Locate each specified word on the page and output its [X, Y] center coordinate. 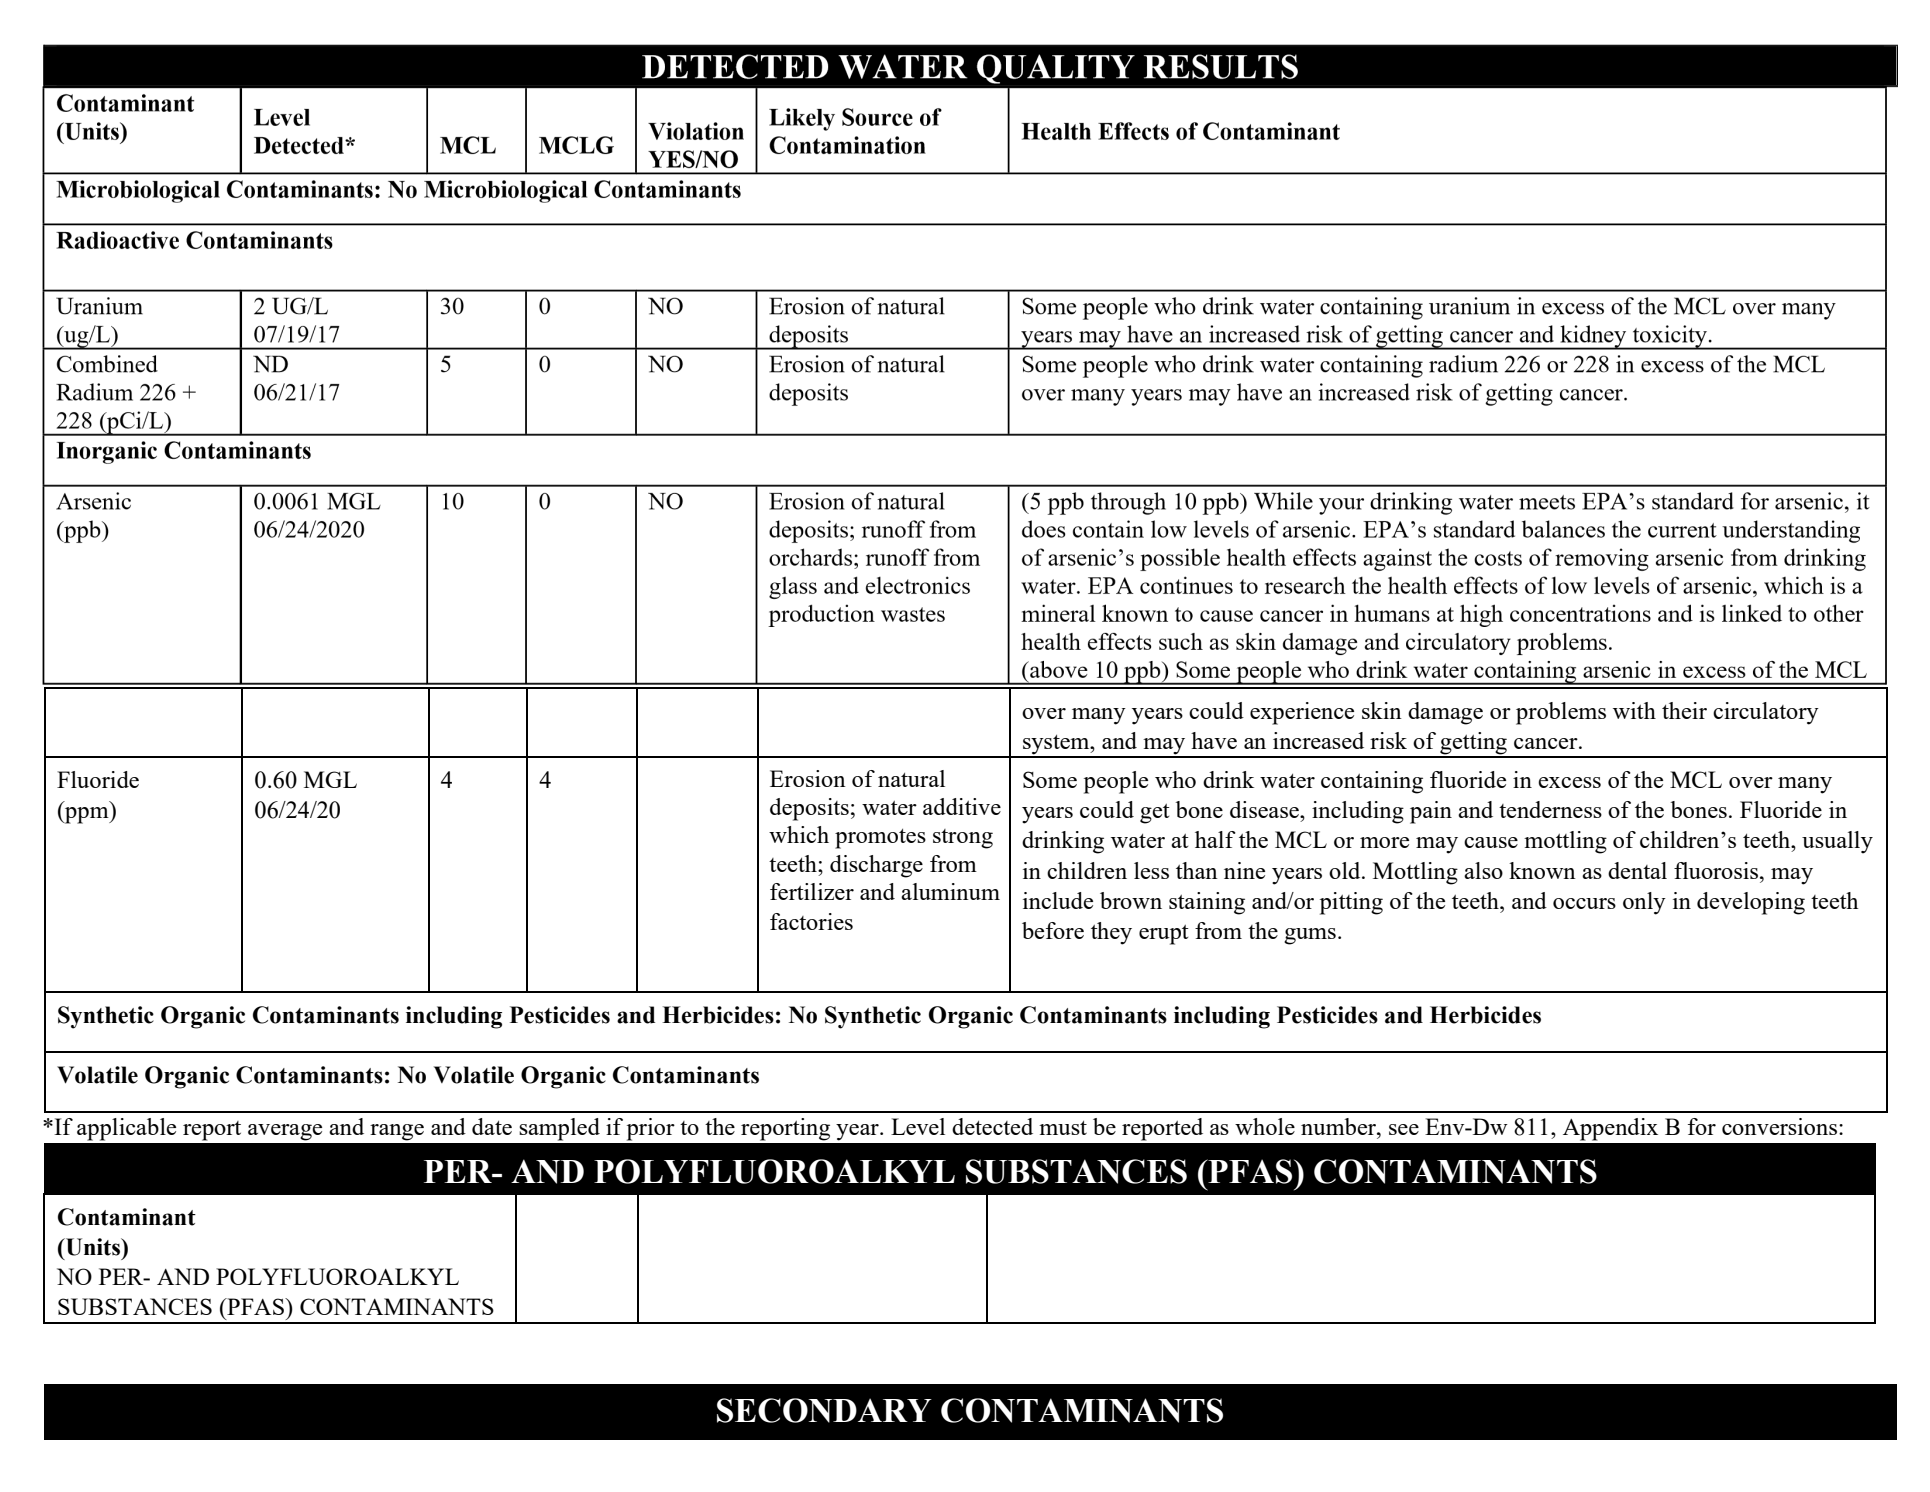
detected [992, 1126]
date [492, 1126]
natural [911, 778]
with [1634, 710]
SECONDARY [824, 1410]
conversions [1781, 1126]
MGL [330, 779]
